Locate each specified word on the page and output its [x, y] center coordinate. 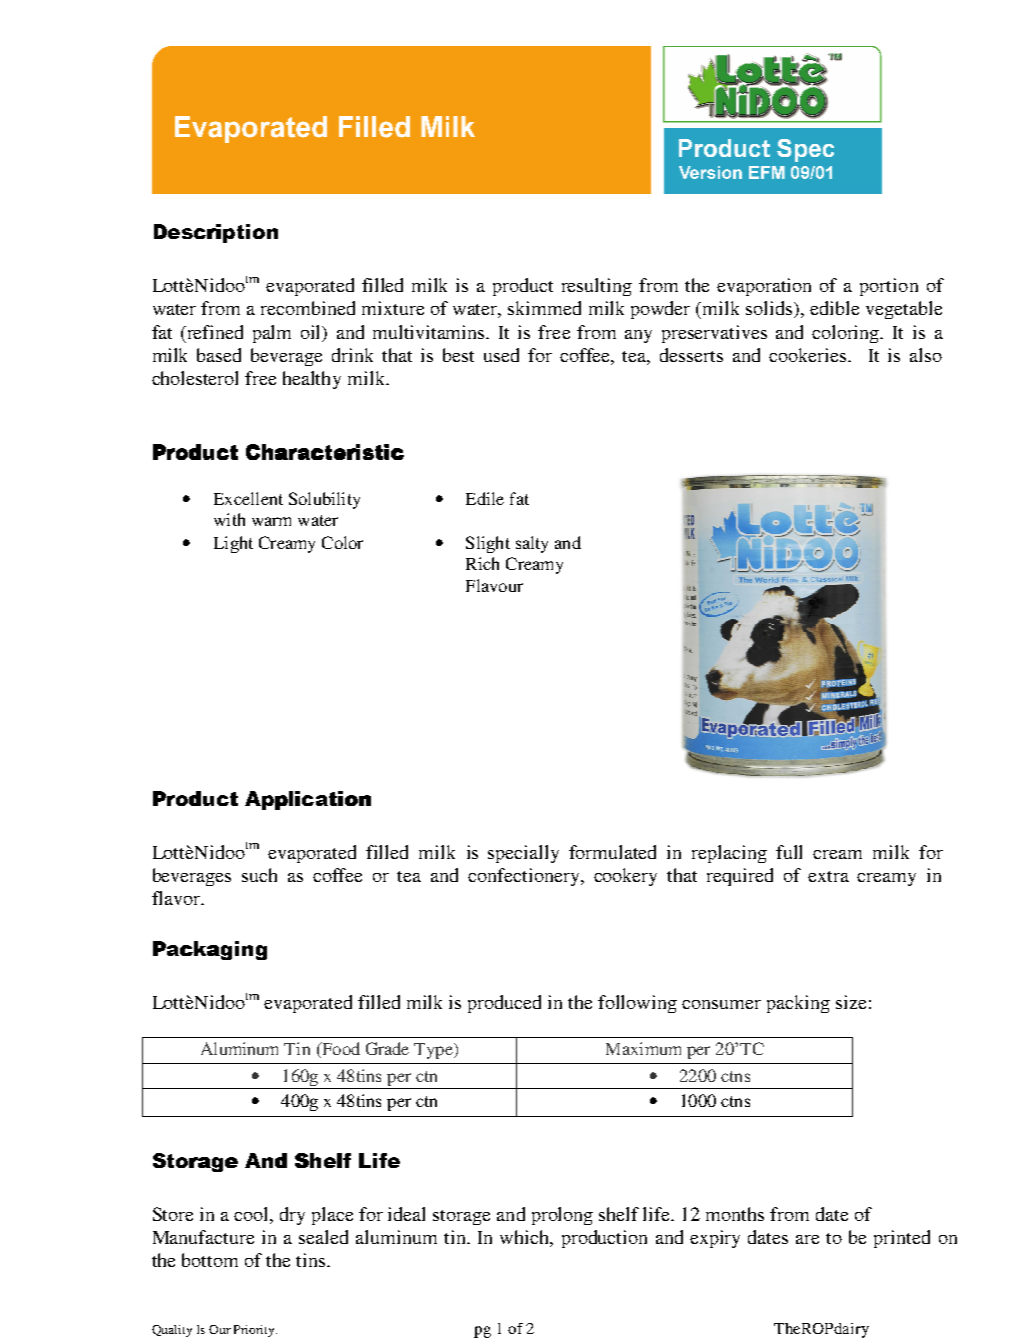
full [789, 852]
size [851, 1002]
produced [504, 1004]
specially [523, 854]
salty [532, 544]
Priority [255, 1331]
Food [340, 1050]
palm [272, 334]
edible [834, 308]
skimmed [544, 308]
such [259, 875]
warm [271, 521]
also [926, 355]
